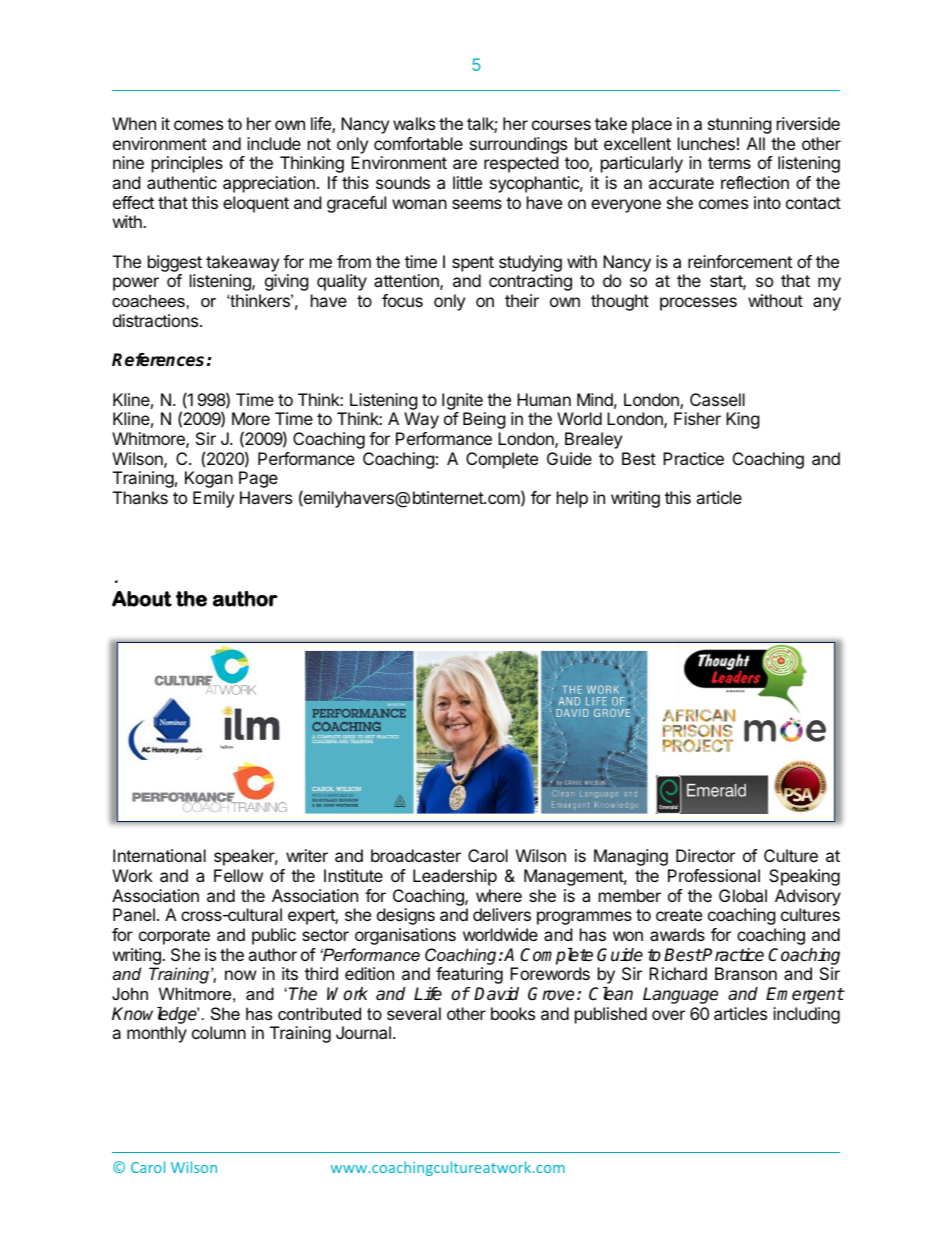 The image size is (952, 1233). Describe the element at coordinates (756, 143) in the screenshot. I see `All` at that location.
